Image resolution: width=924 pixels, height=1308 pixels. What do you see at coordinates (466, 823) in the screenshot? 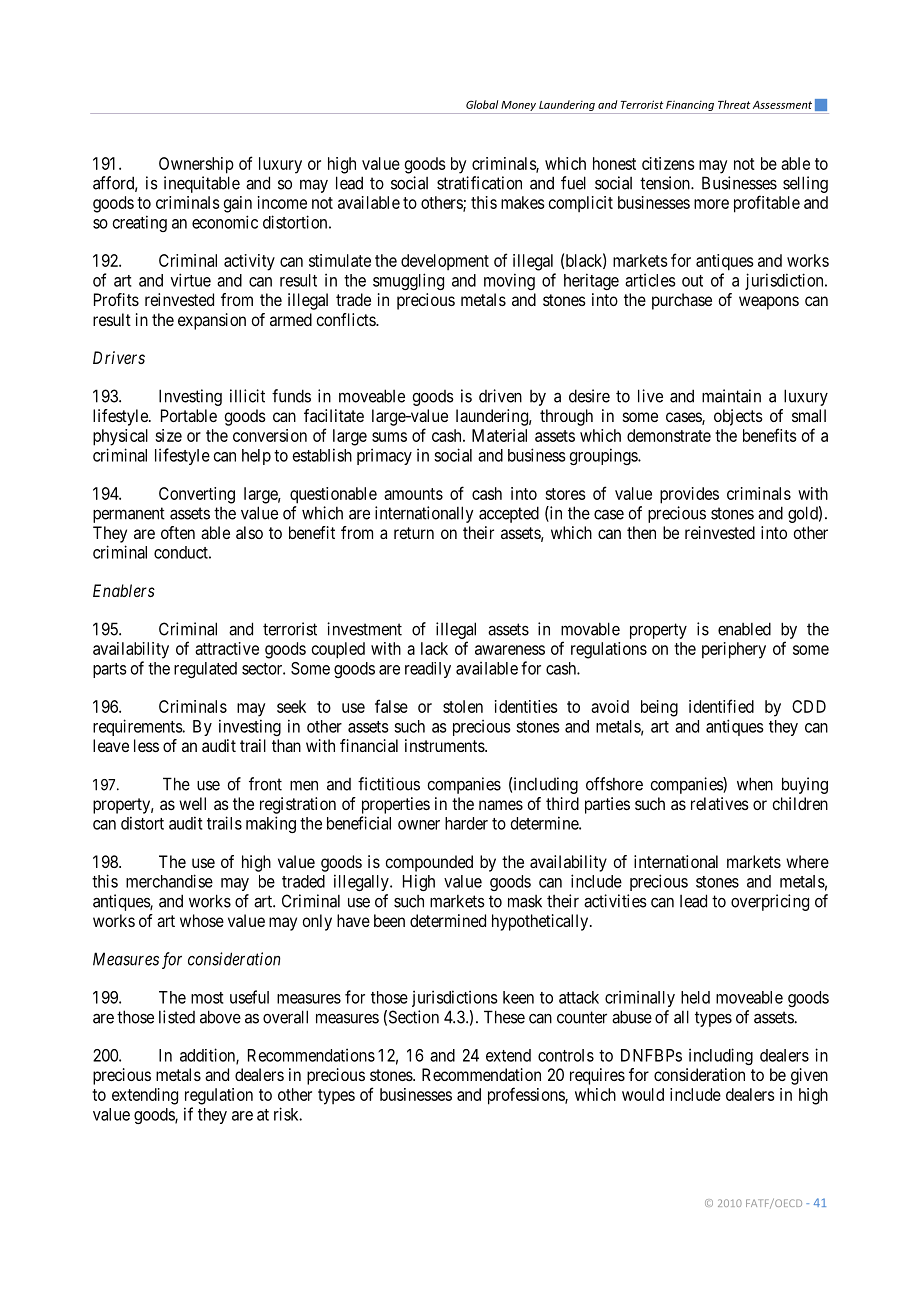
I see `harder` at bounding box center [466, 823].
